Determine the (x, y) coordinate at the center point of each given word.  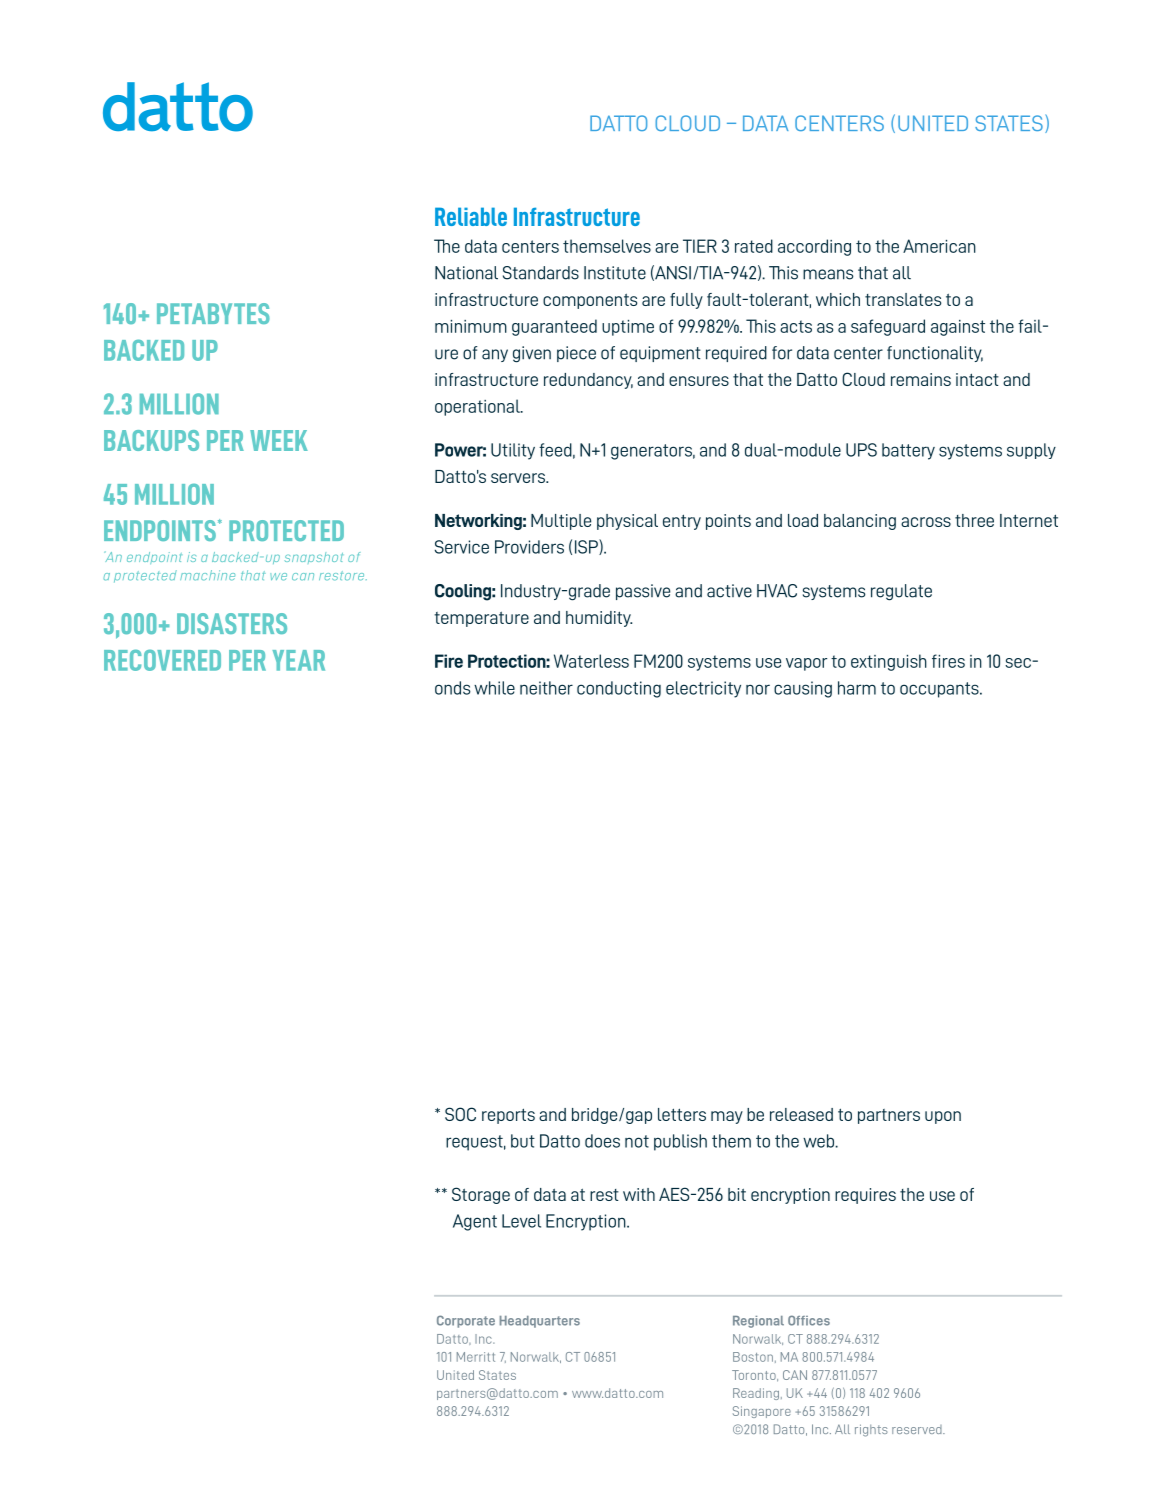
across (926, 522)
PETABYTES (213, 313)
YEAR (298, 660)
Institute (615, 273)
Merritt (476, 1357)
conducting (619, 689)
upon (943, 1117)
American (939, 246)
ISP (587, 547)
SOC (460, 1114)
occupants (940, 690)
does (602, 1141)
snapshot (314, 558)
